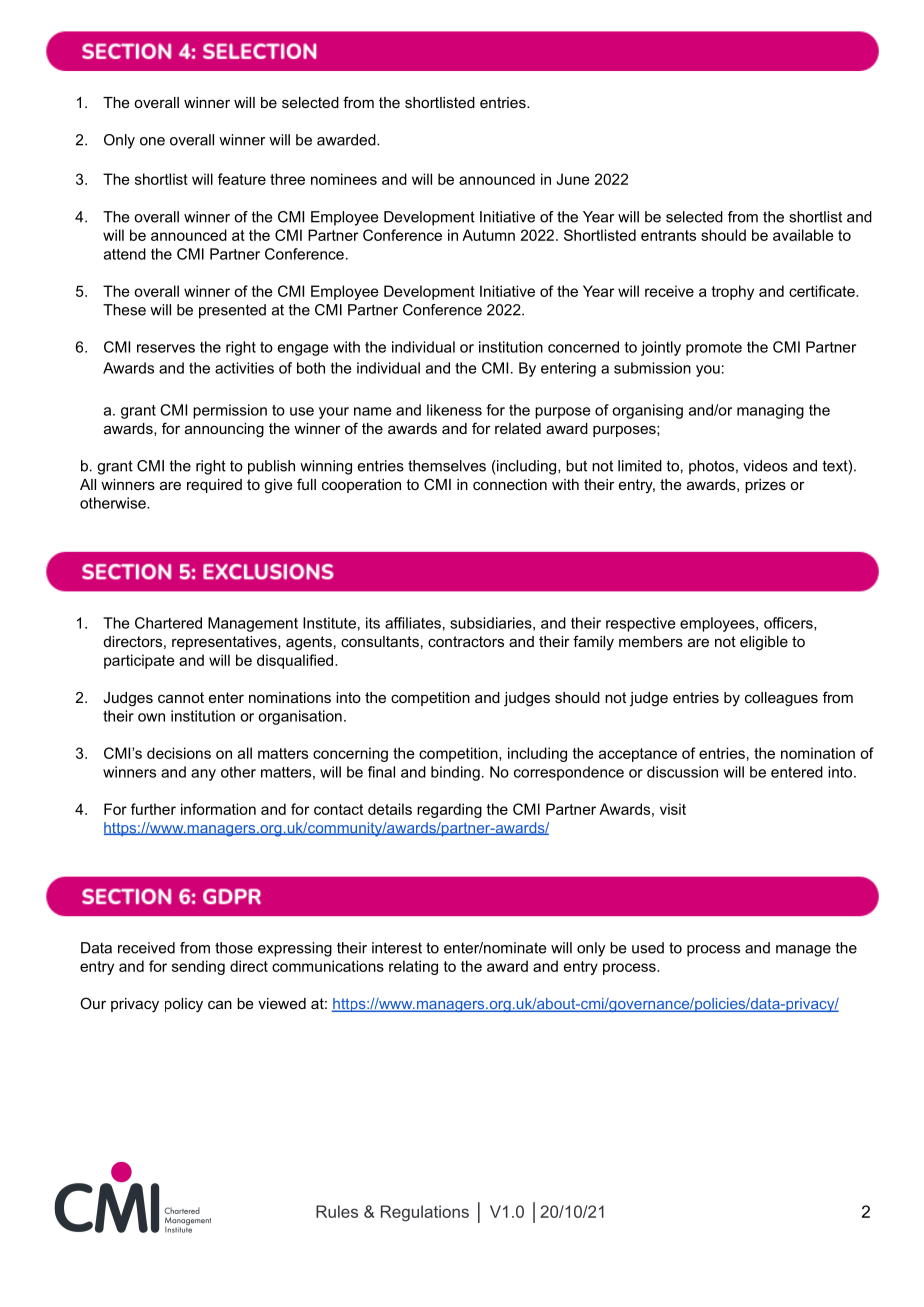 Image resolution: width=924 pixels, height=1307 pixels. Describe the element at coordinates (488, 235) in the document. I see `Autumn` at that location.
